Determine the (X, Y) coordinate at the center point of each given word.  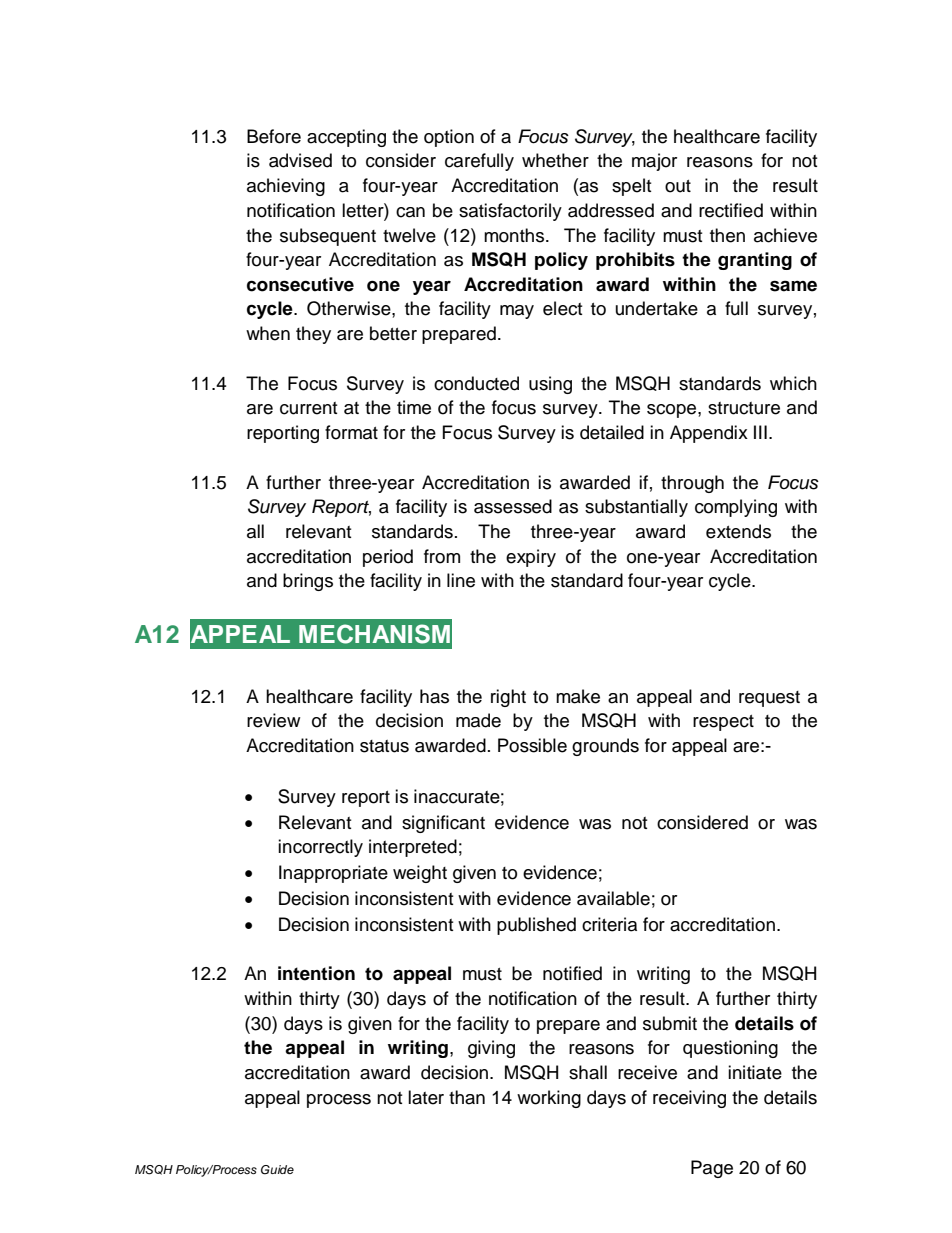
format (351, 432)
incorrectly (320, 848)
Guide (277, 1170)
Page (712, 1169)
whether (555, 160)
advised (300, 160)
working (549, 1099)
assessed (513, 506)
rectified (731, 210)
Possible (532, 745)
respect (723, 723)
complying (736, 508)
